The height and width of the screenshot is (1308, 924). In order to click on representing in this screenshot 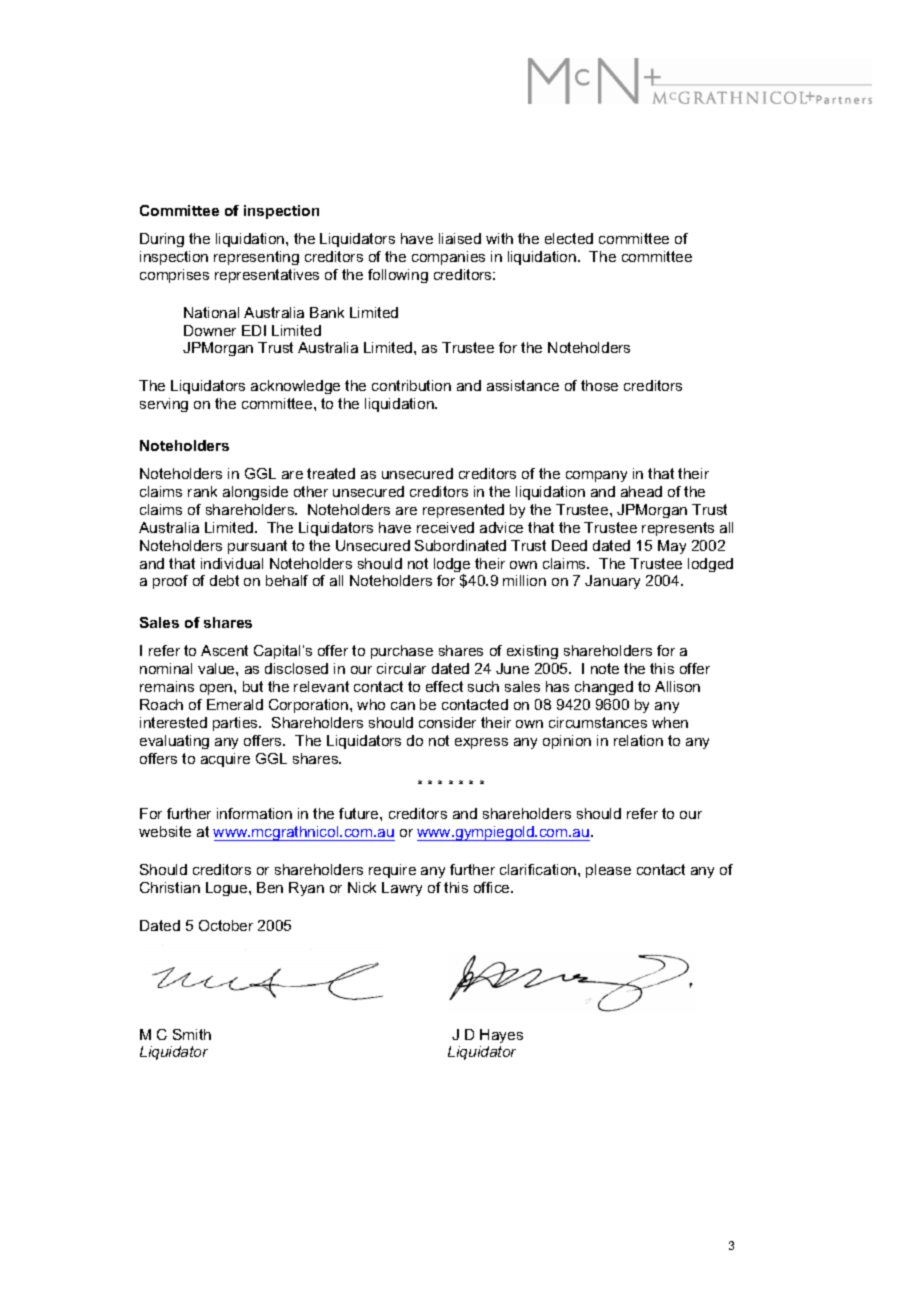, I will do `click(256, 258)`.
